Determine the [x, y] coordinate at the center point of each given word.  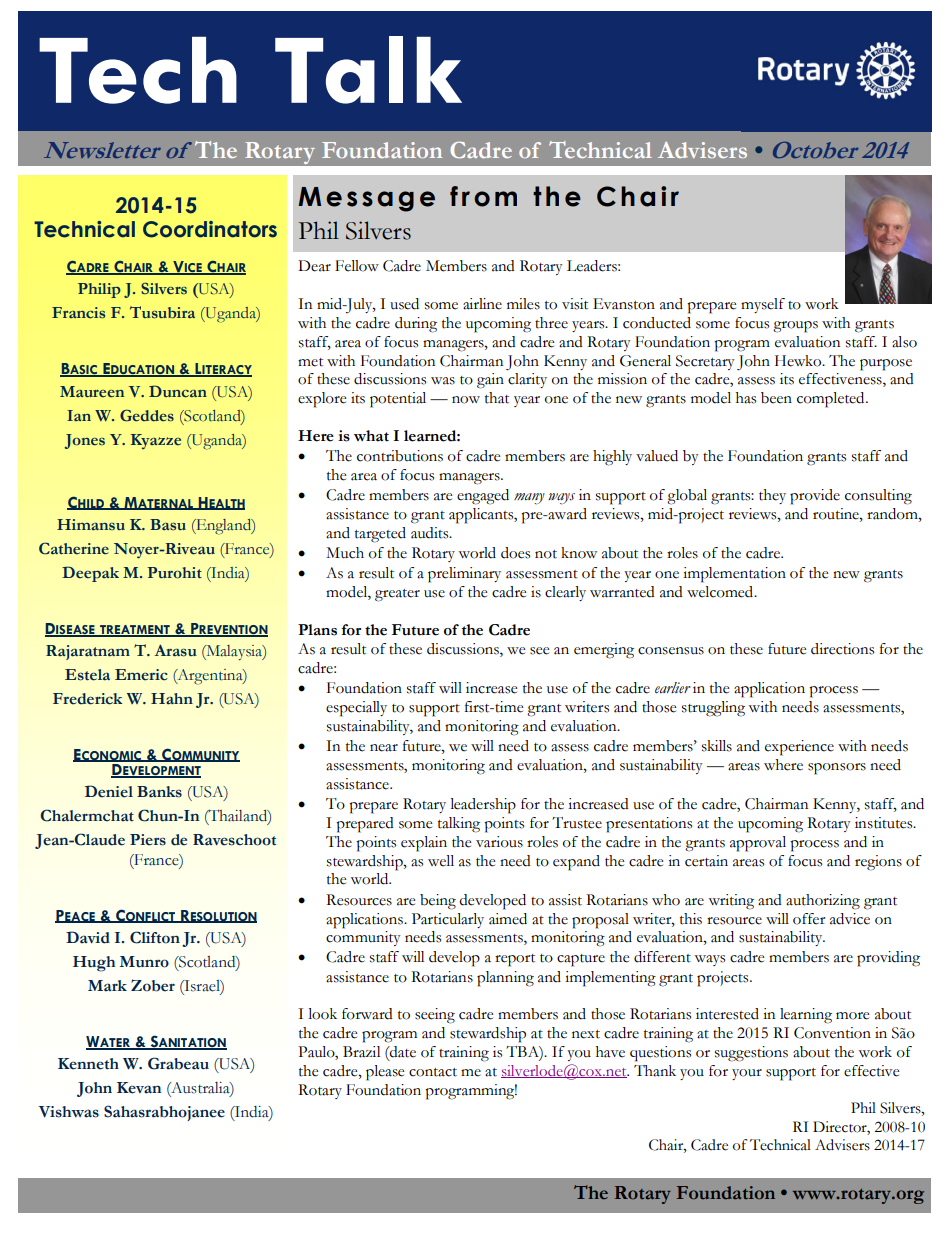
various [499, 842]
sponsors [837, 769]
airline [482, 304]
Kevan [139, 1088]
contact [433, 1072]
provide [815, 497]
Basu [168, 525]
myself [763, 305]
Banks [159, 792]
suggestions [751, 1054]
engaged [483, 497]
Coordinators [210, 229]
